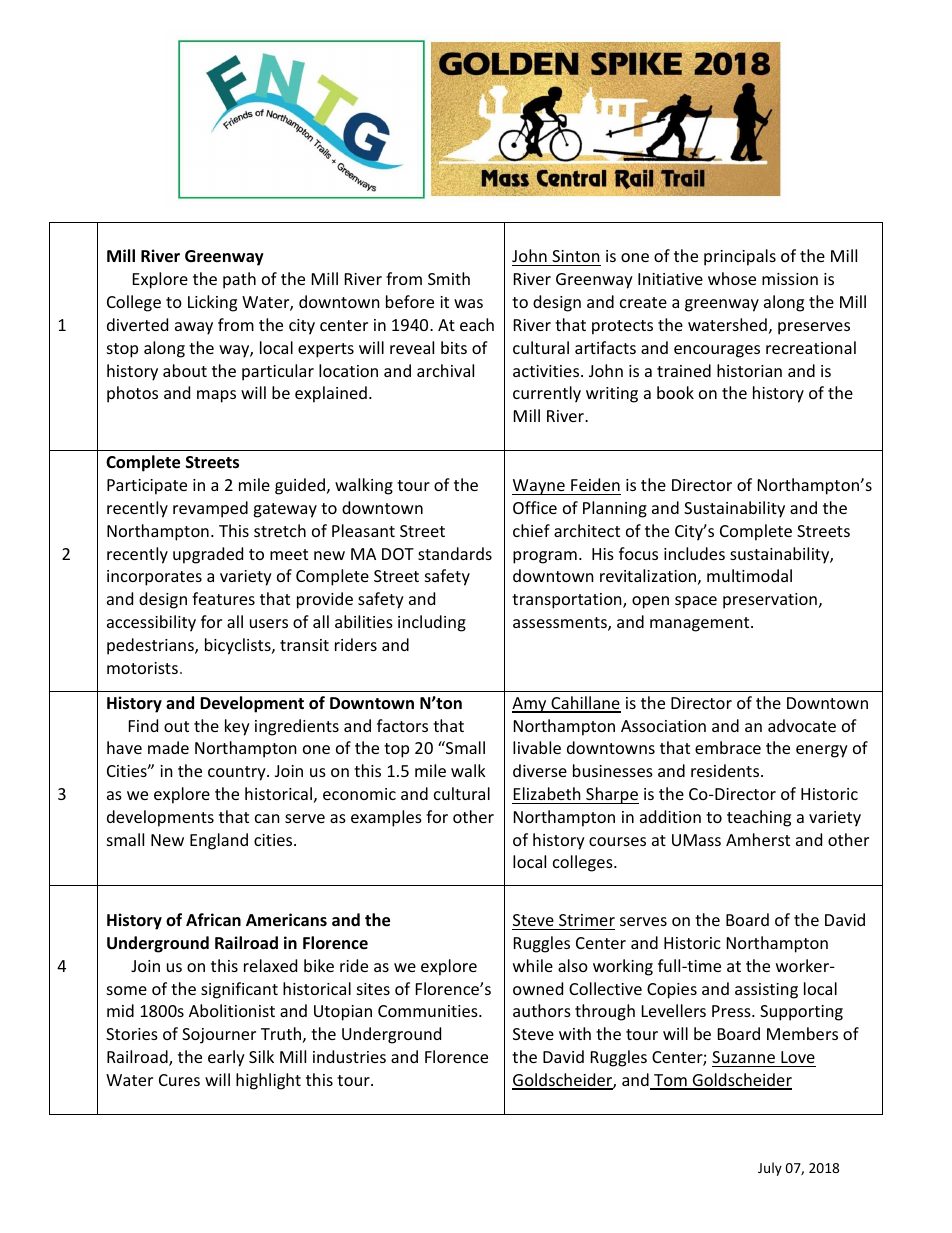 The width and height of the image is (952, 1233). Describe the element at coordinates (728, 747) in the image. I see `embrace` at that location.
